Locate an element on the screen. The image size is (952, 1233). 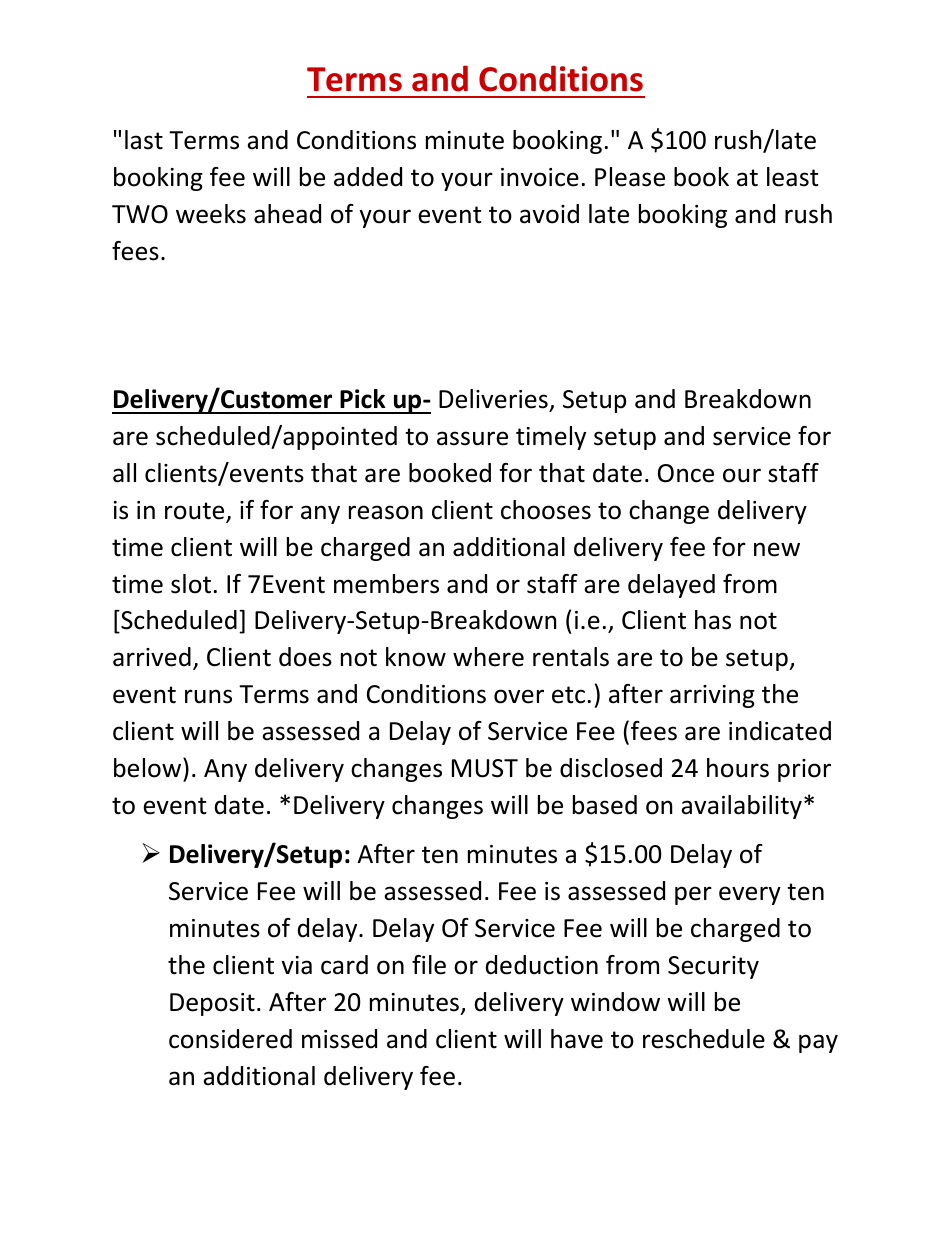
assure is located at coordinates (472, 438).
